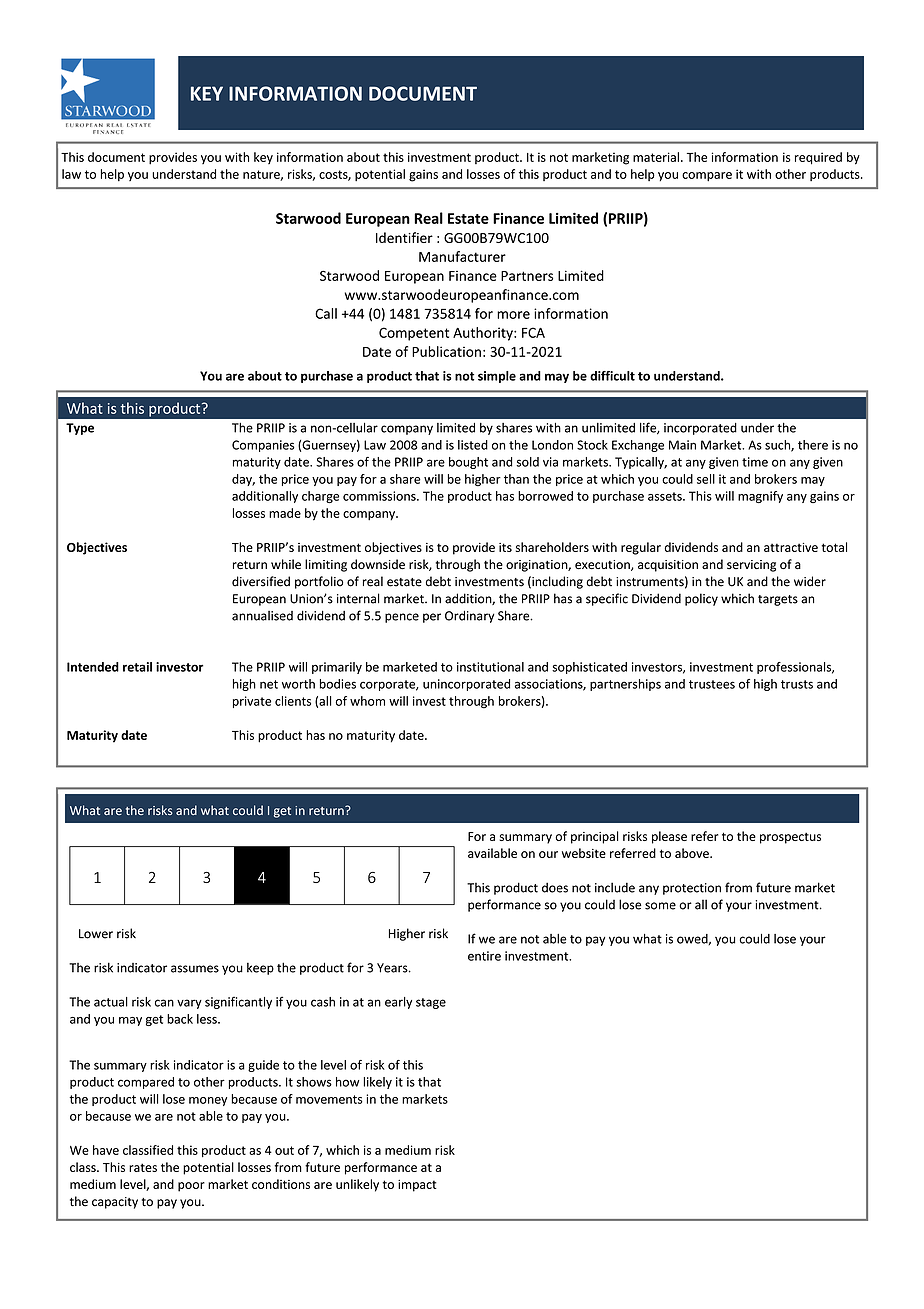 The width and height of the image is (924, 1309). What do you see at coordinates (143, 1167) in the image?
I see `rates` at bounding box center [143, 1167].
